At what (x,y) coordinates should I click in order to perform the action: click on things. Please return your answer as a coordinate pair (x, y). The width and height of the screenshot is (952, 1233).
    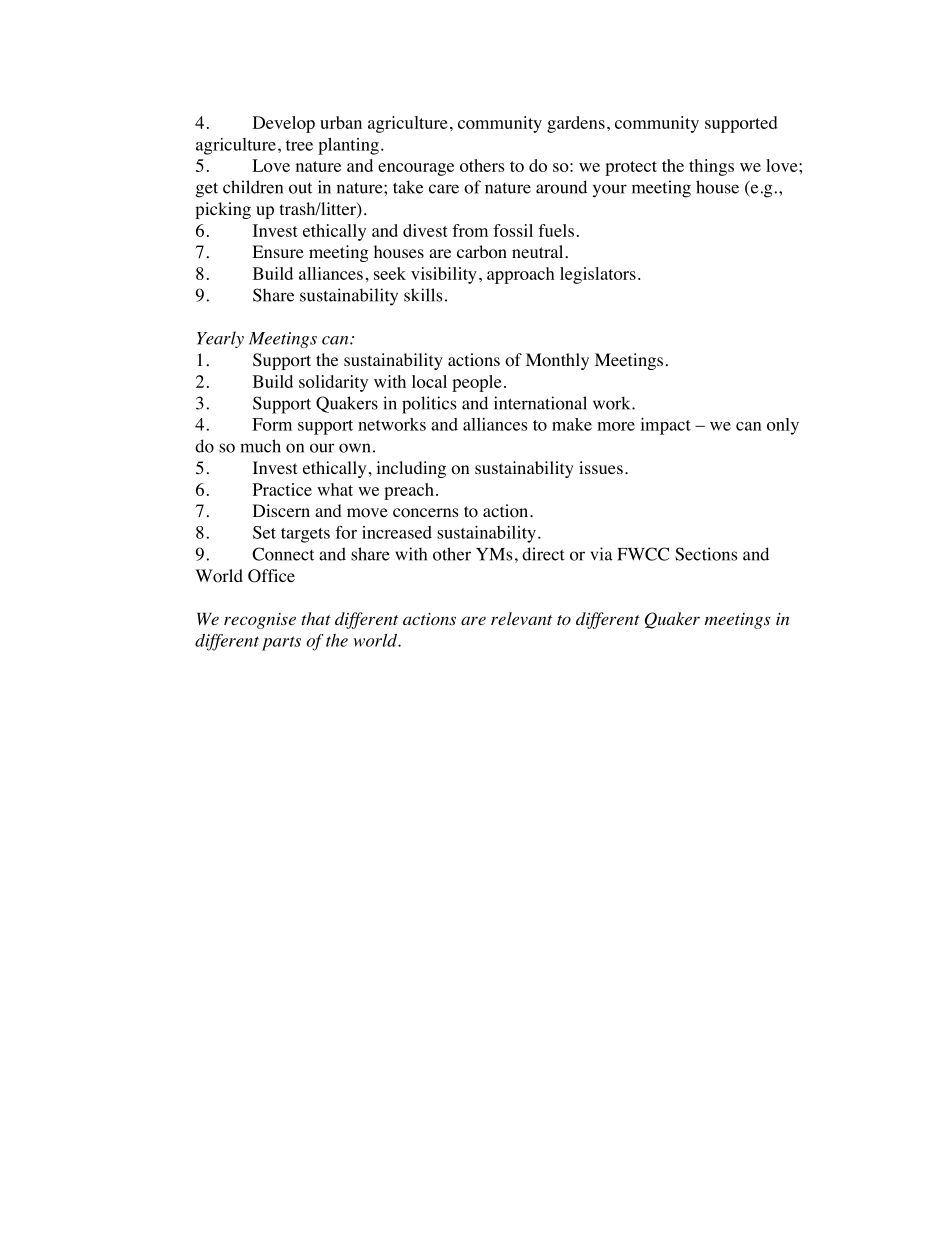
    Looking at the image, I should click on (711, 167).
